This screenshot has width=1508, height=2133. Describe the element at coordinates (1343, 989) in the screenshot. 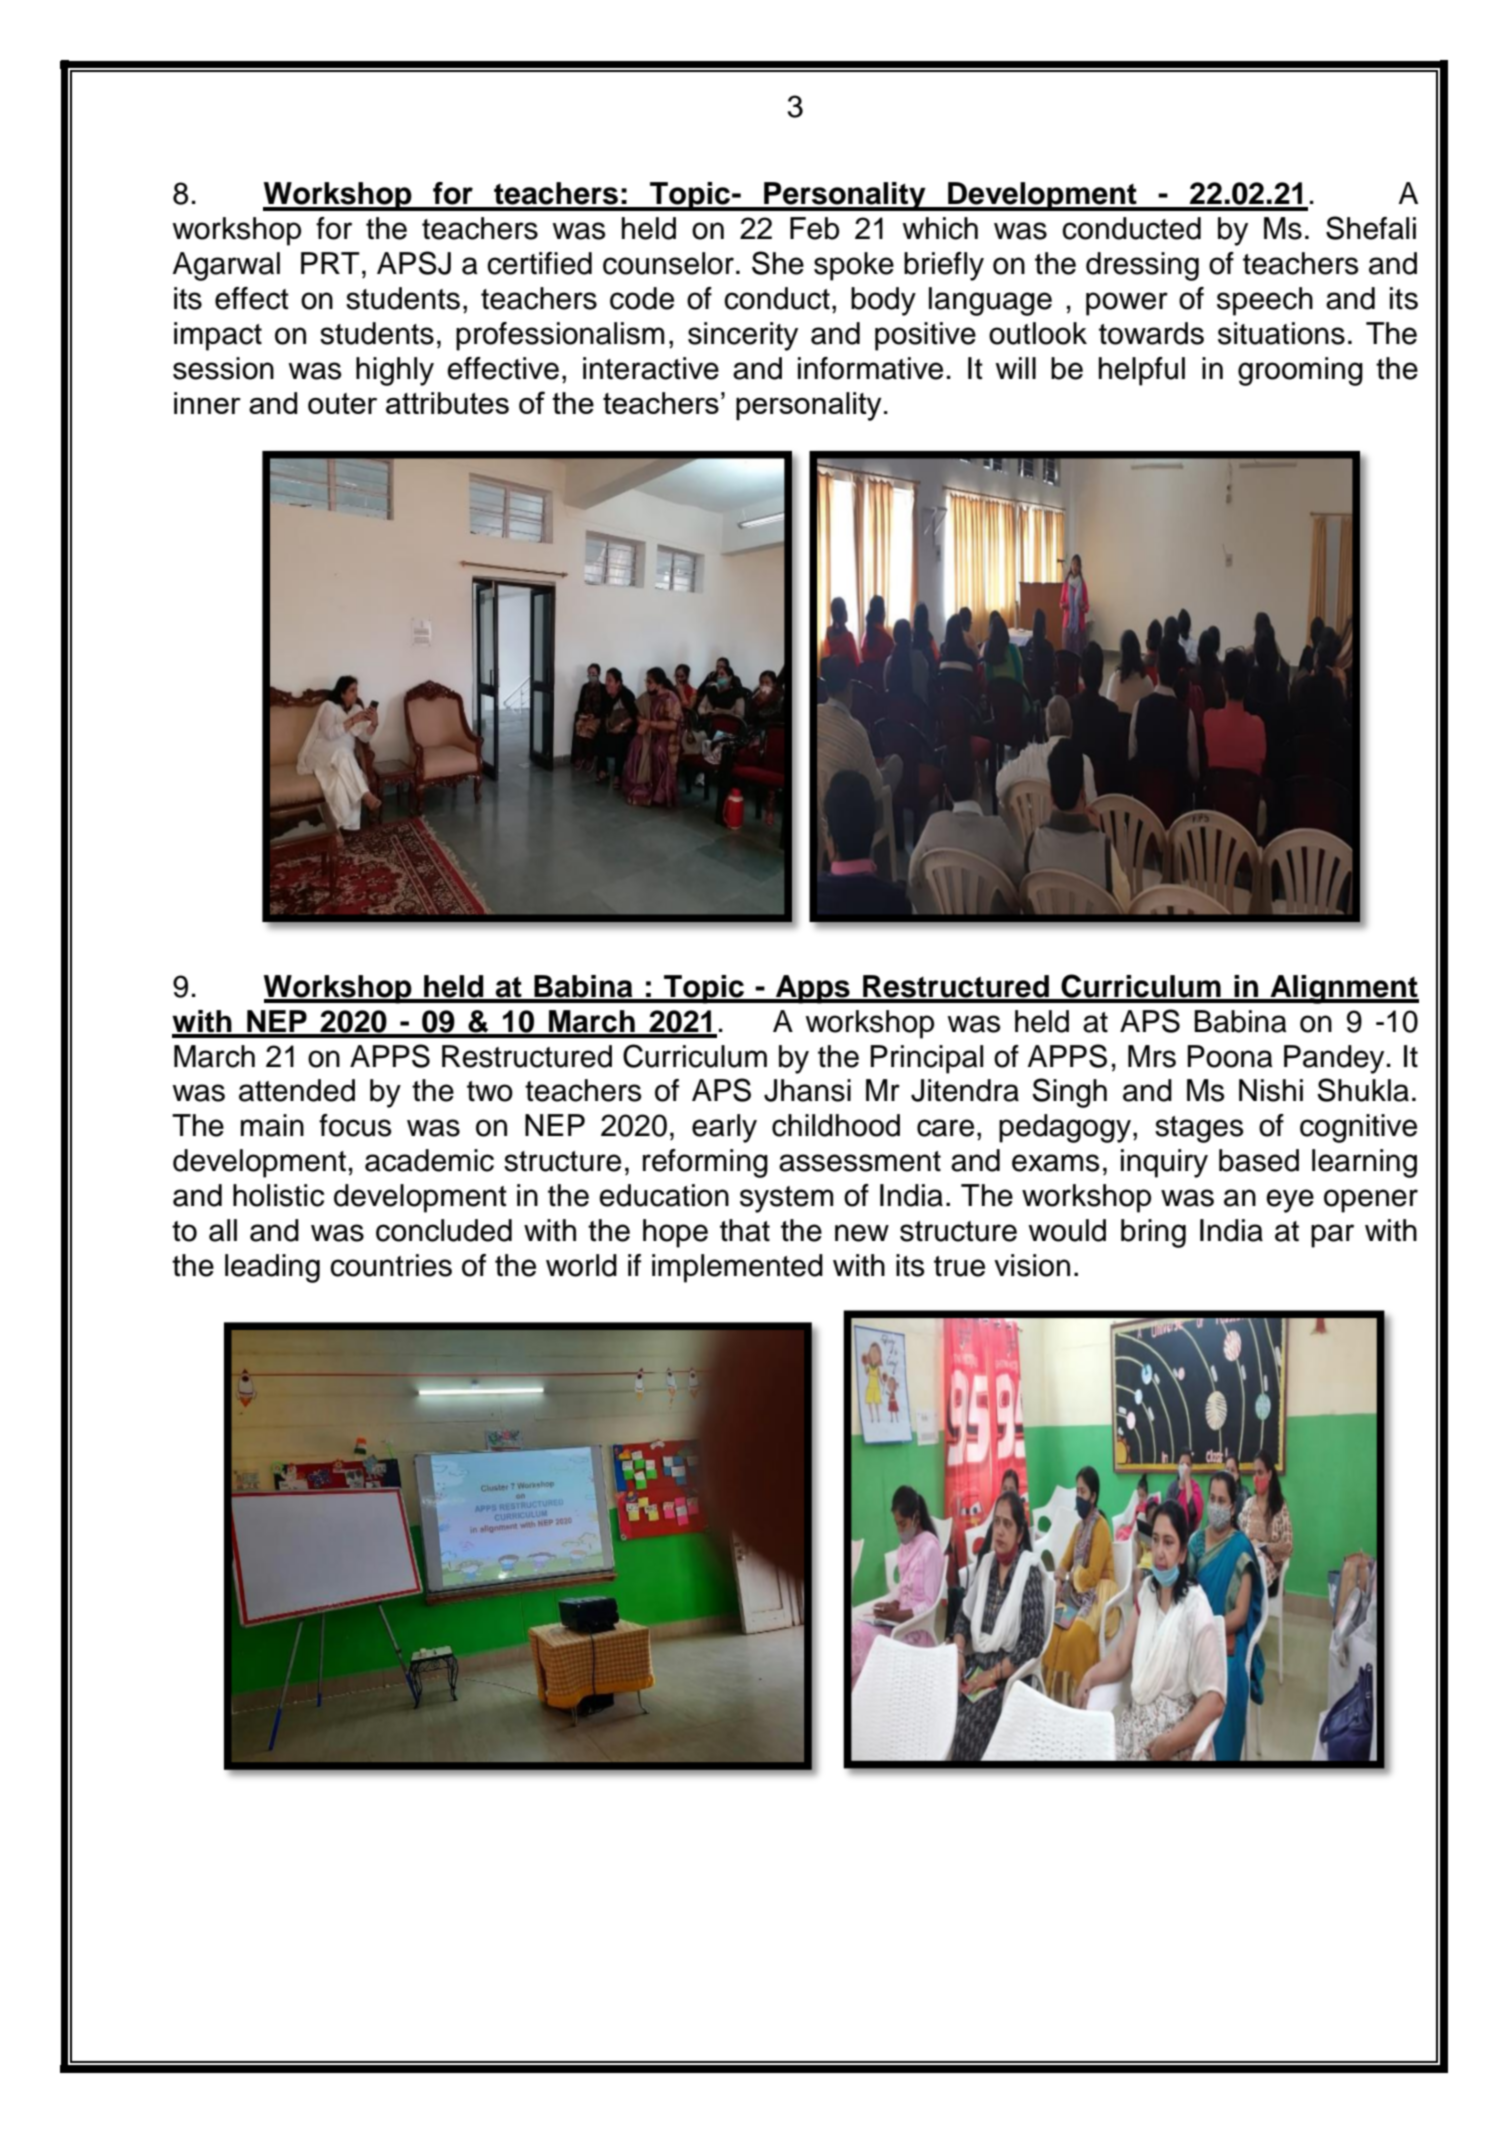

I see `Alignment` at that location.
